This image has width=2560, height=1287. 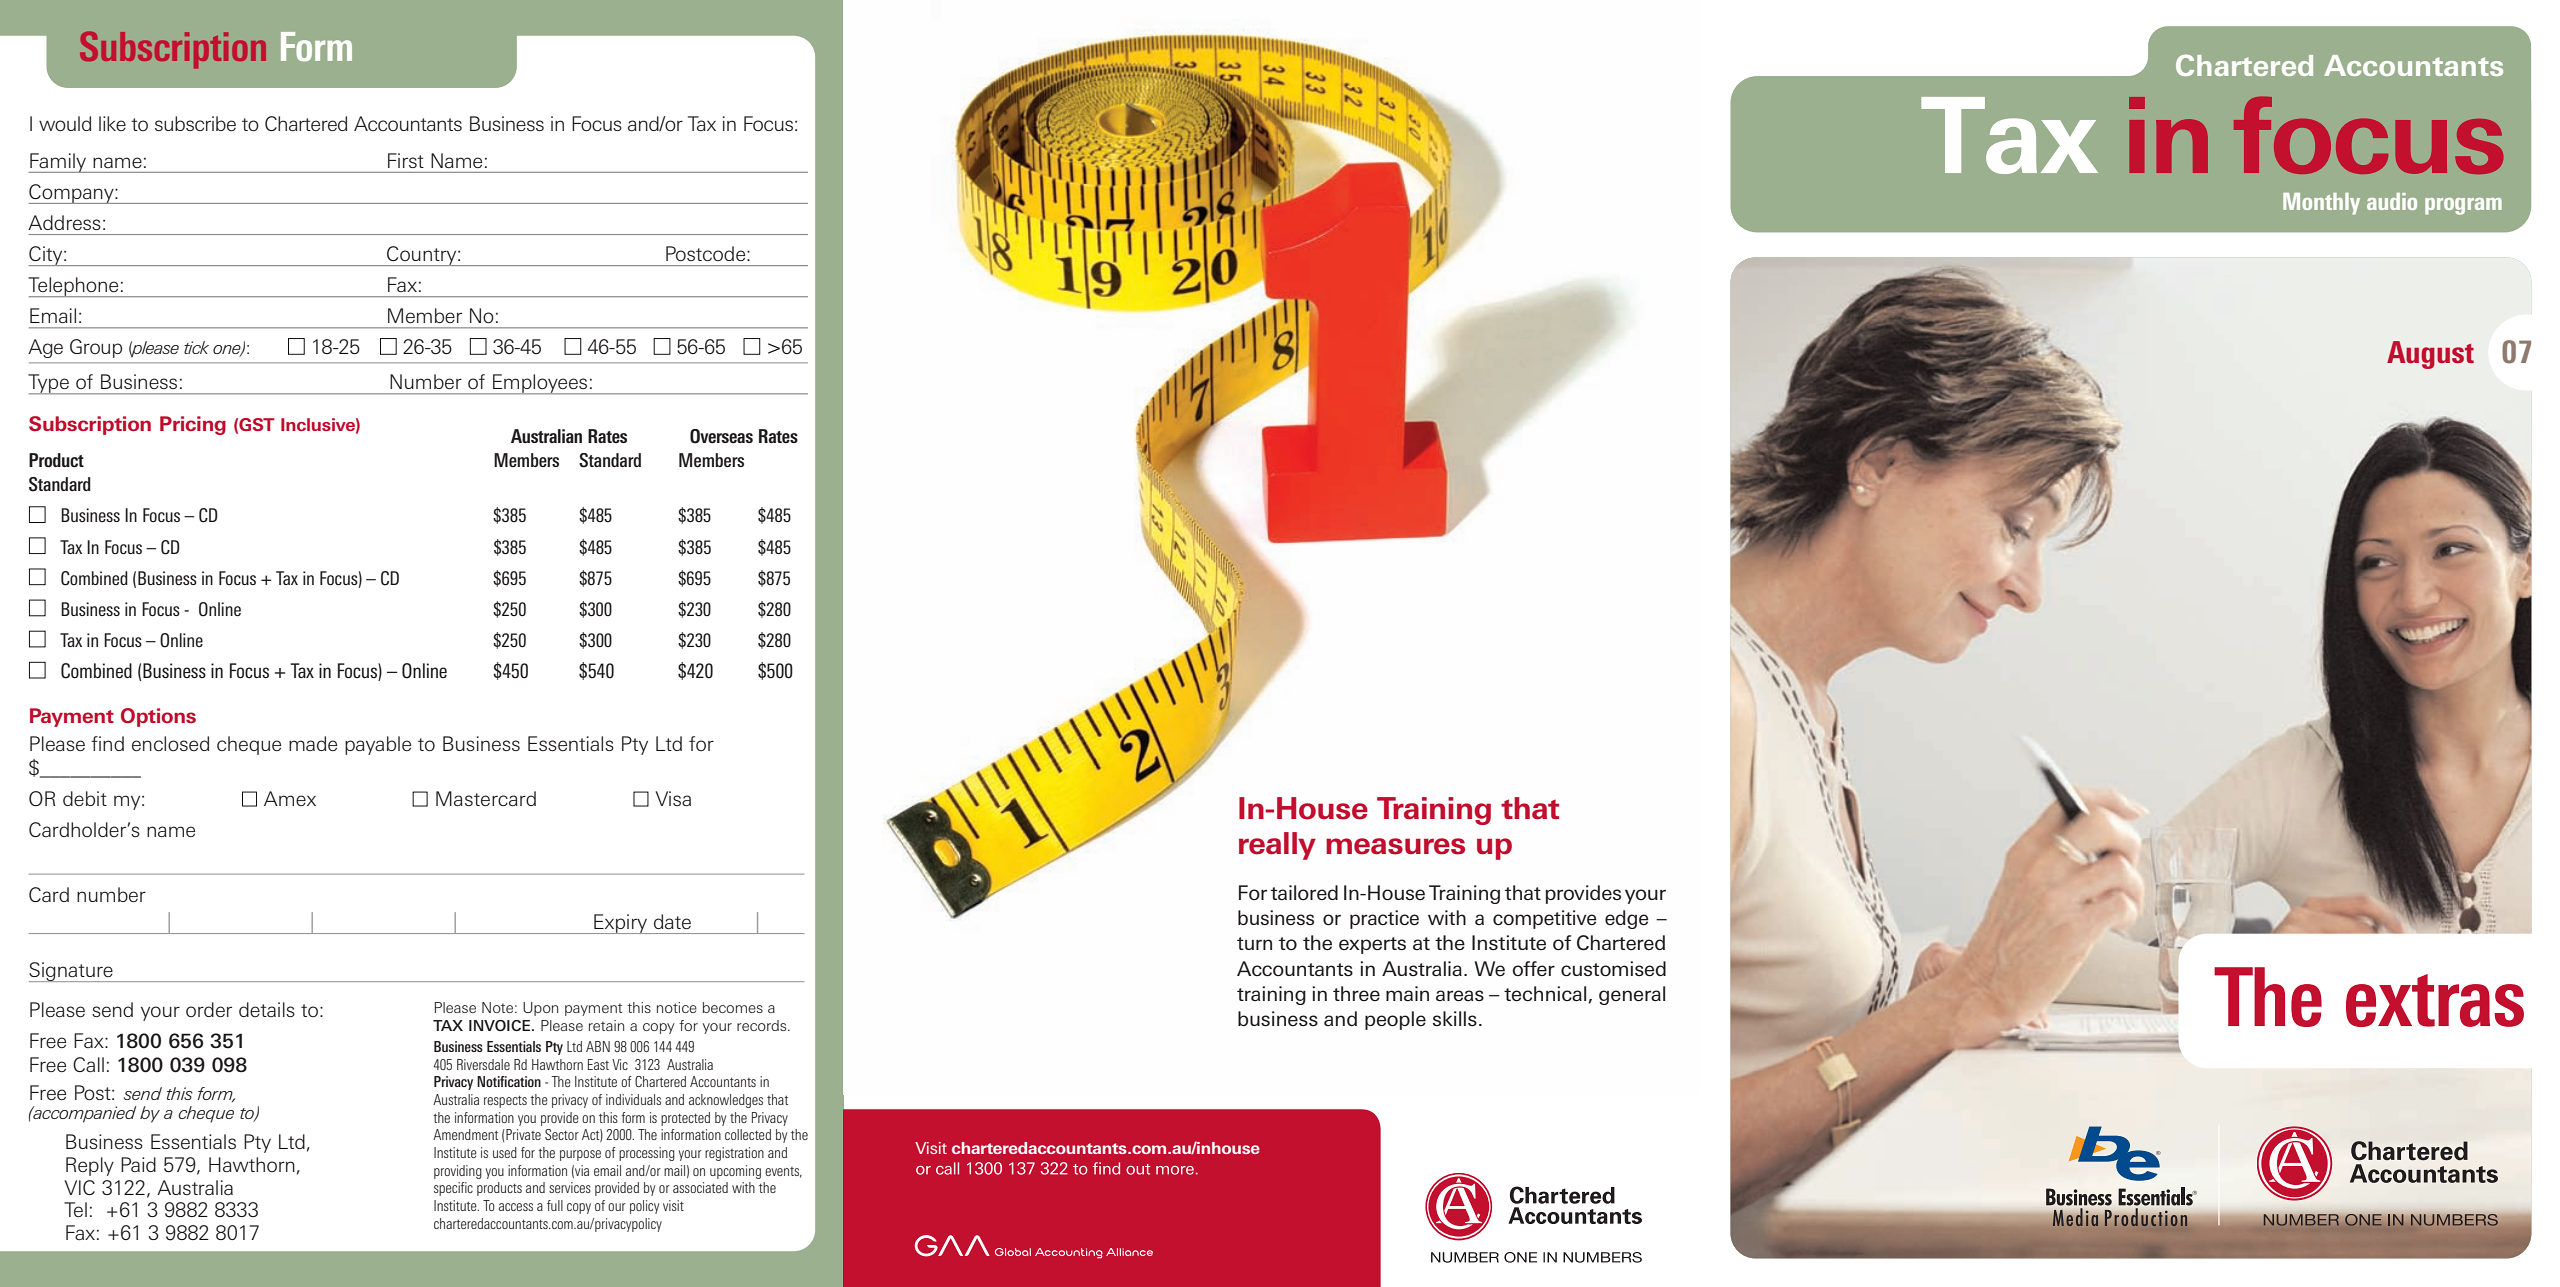 What do you see at coordinates (195, 123) in the image?
I see `subscribe` at bounding box center [195, 123].
